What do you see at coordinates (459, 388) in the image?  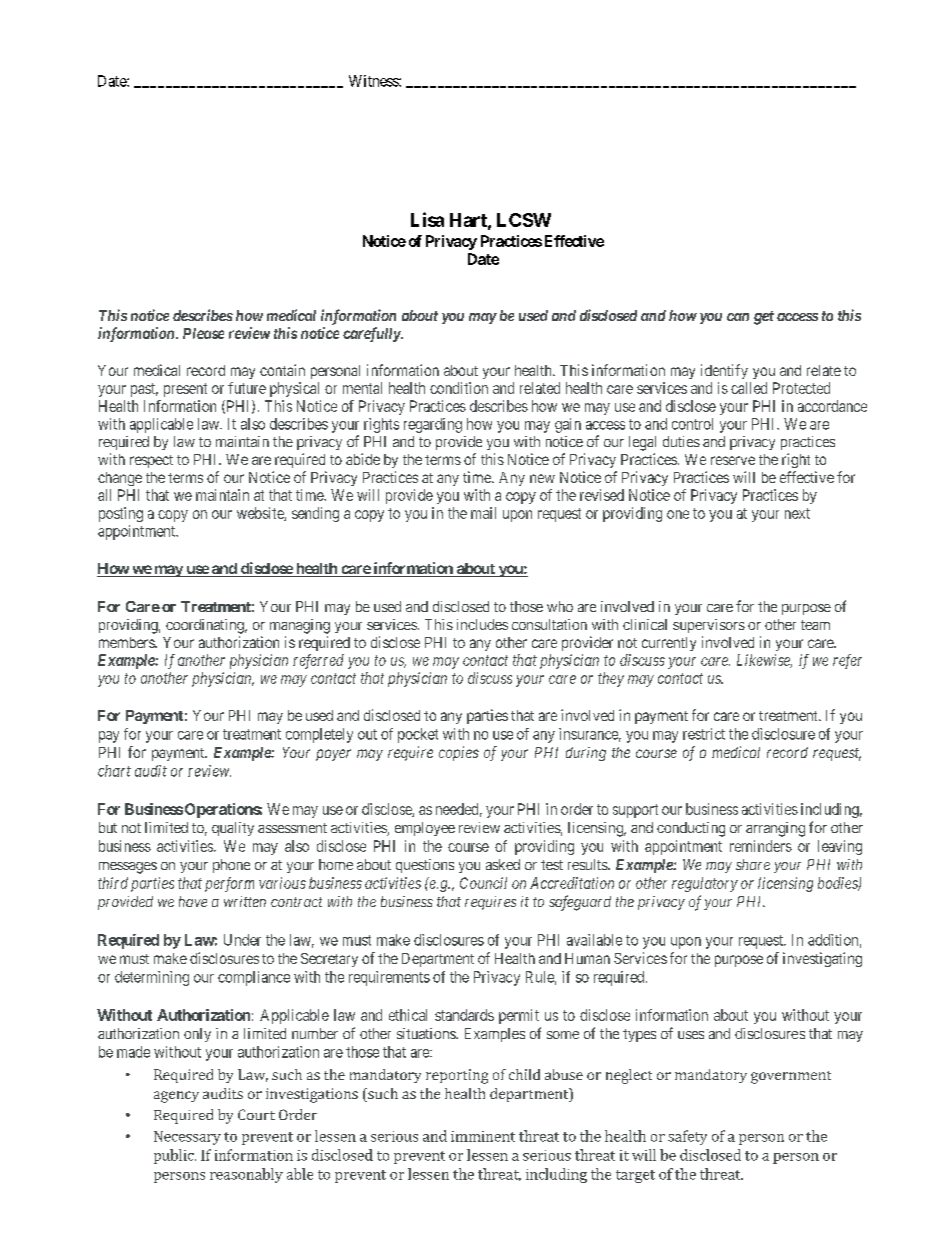 I see `condition` at bounding box center [459, 388].
